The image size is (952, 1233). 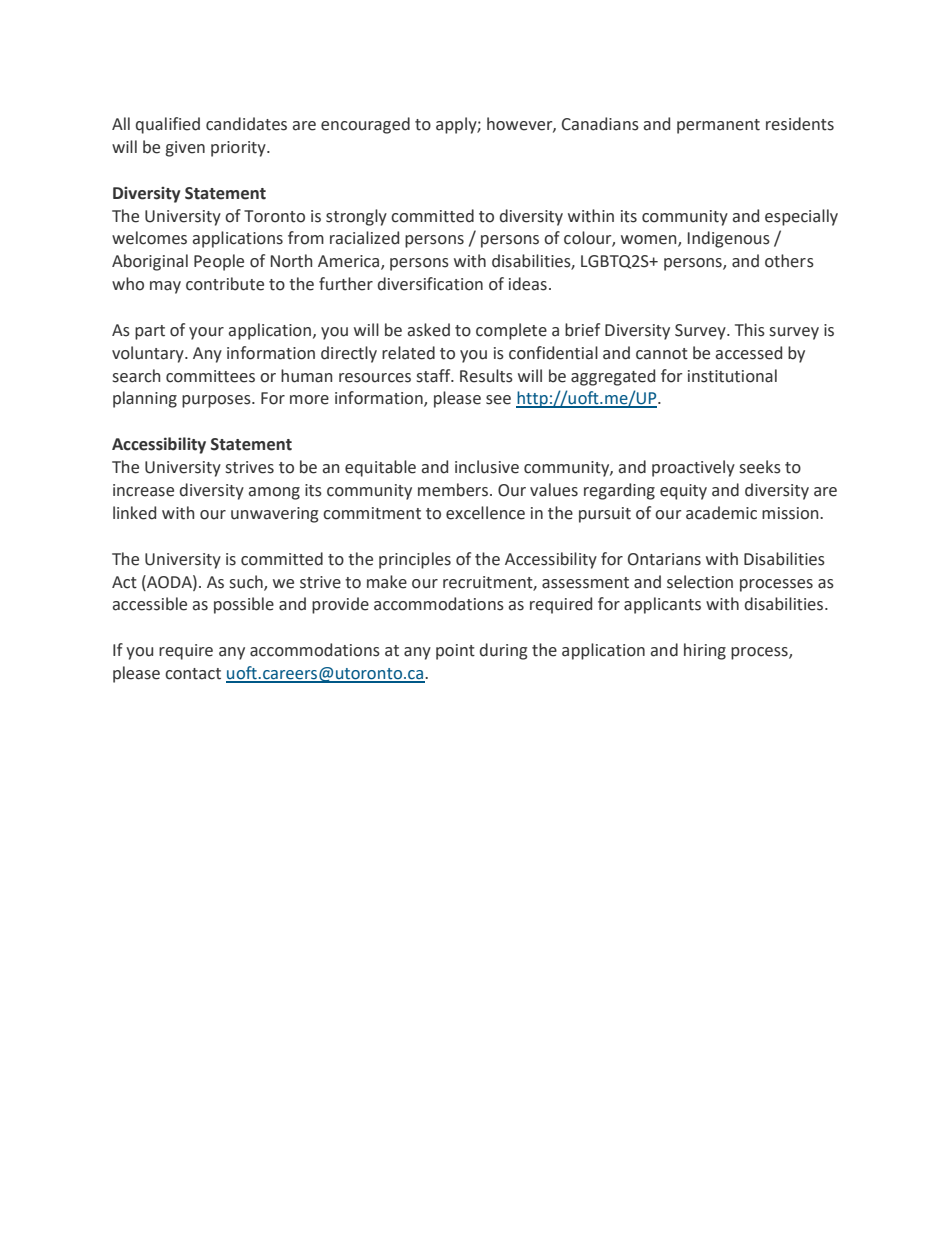 I want to click on asked, so click(x=429, y=330).
